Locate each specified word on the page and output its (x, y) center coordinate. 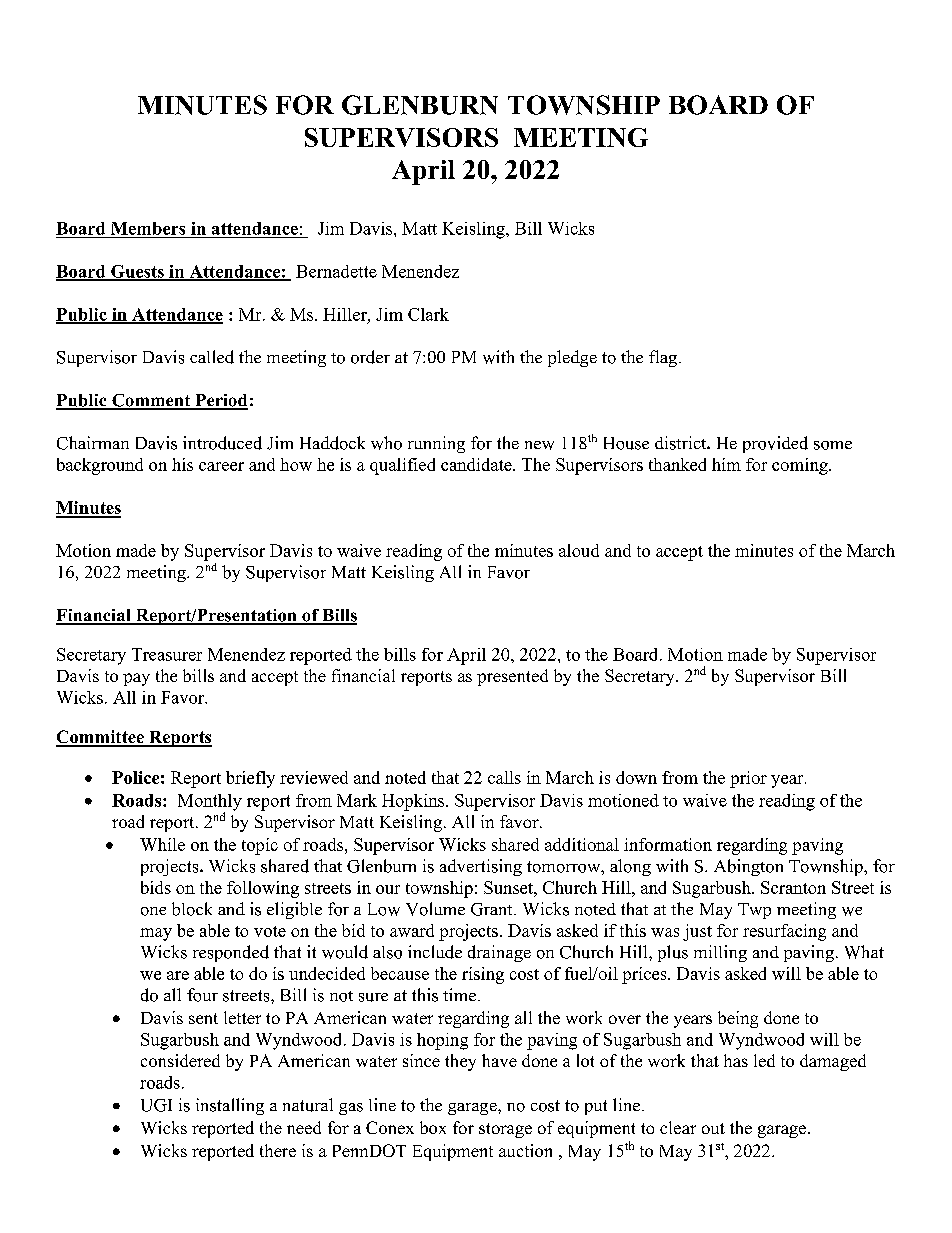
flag (664, 358)
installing (230, 1106)
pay (136, 679)
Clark (428, 314)
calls (504, 777)
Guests (137, 272)
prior (748, 779)
